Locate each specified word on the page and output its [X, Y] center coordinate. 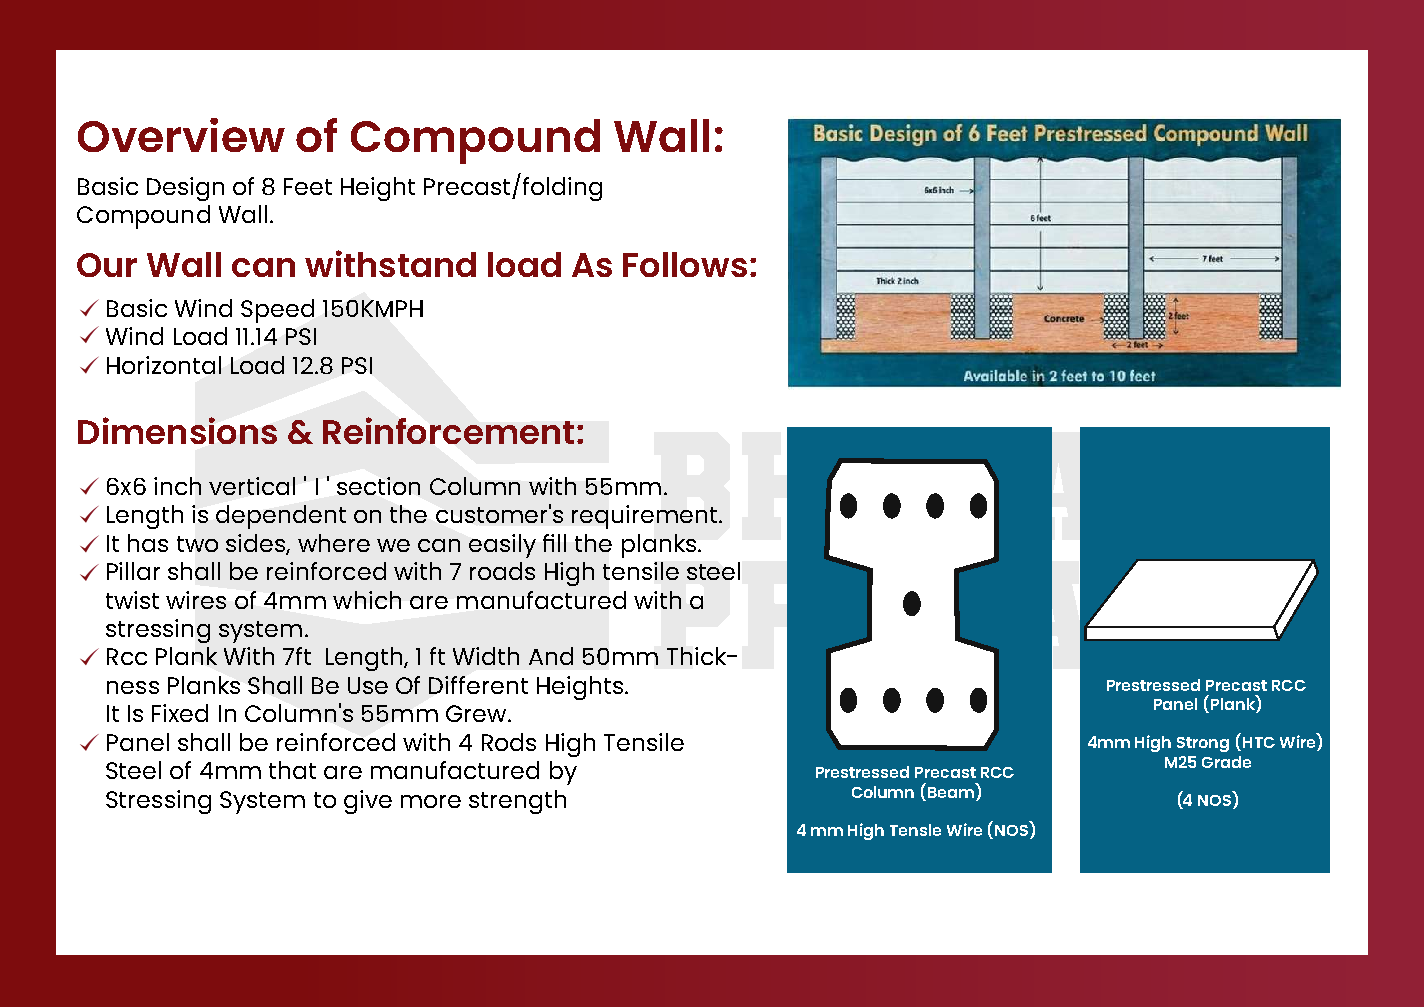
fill [554, 543]
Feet [308, 186]
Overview [181, 135]
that [292, 770]
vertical [252, 486]
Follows [685, 264]
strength [517, 802]
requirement [644, 517]
